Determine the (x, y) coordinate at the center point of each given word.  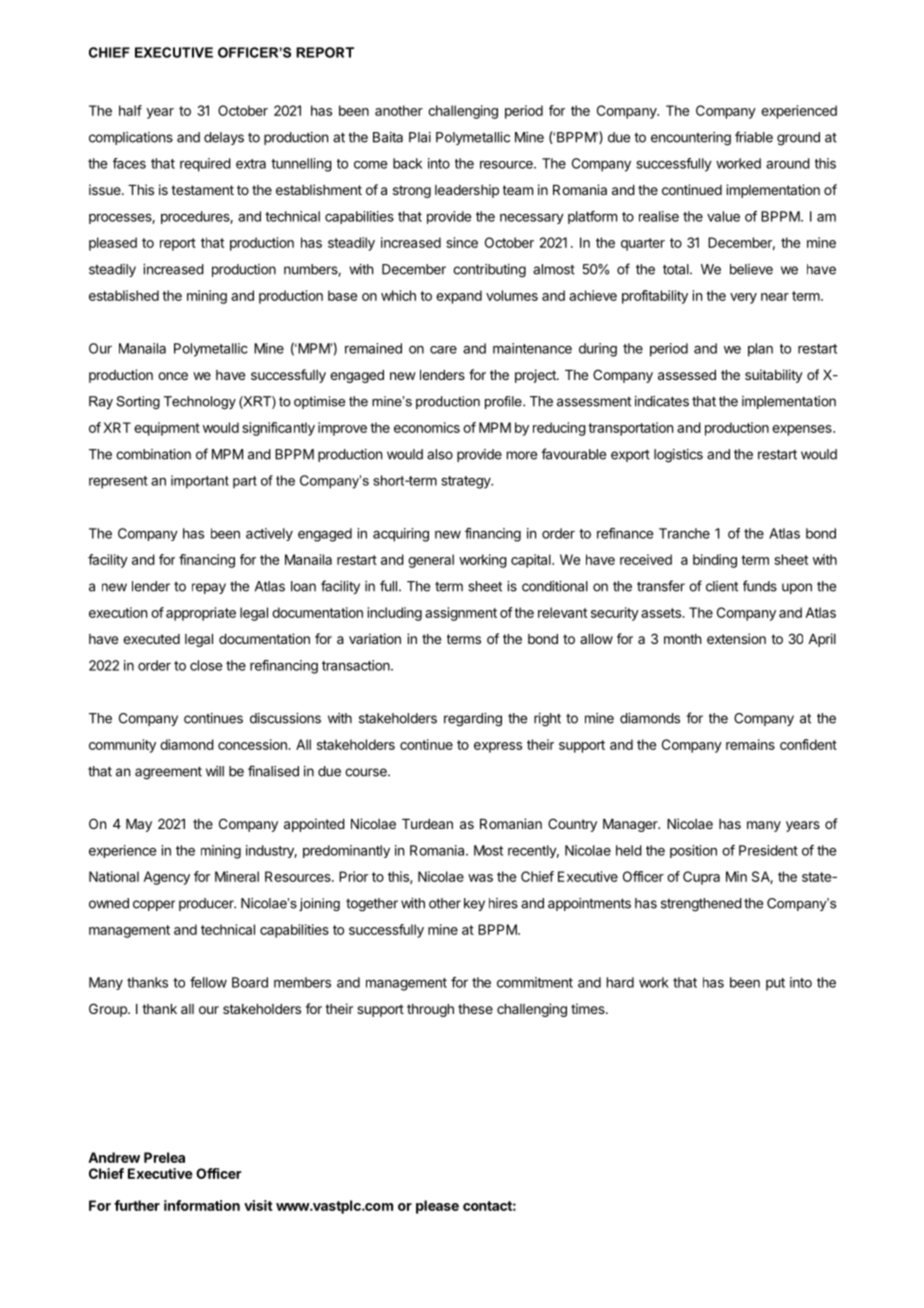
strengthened (701, 905)
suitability (774, 376)
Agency (166, 878)
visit (258, 1205)
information (202, 1205)
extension (736, 638)
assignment (461, 614)
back (407, 163)
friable (754, 137)
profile (504, 402)
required (205, 165)
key (474, 904)
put (775, 984)
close (206, 665)
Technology (200, 402)
